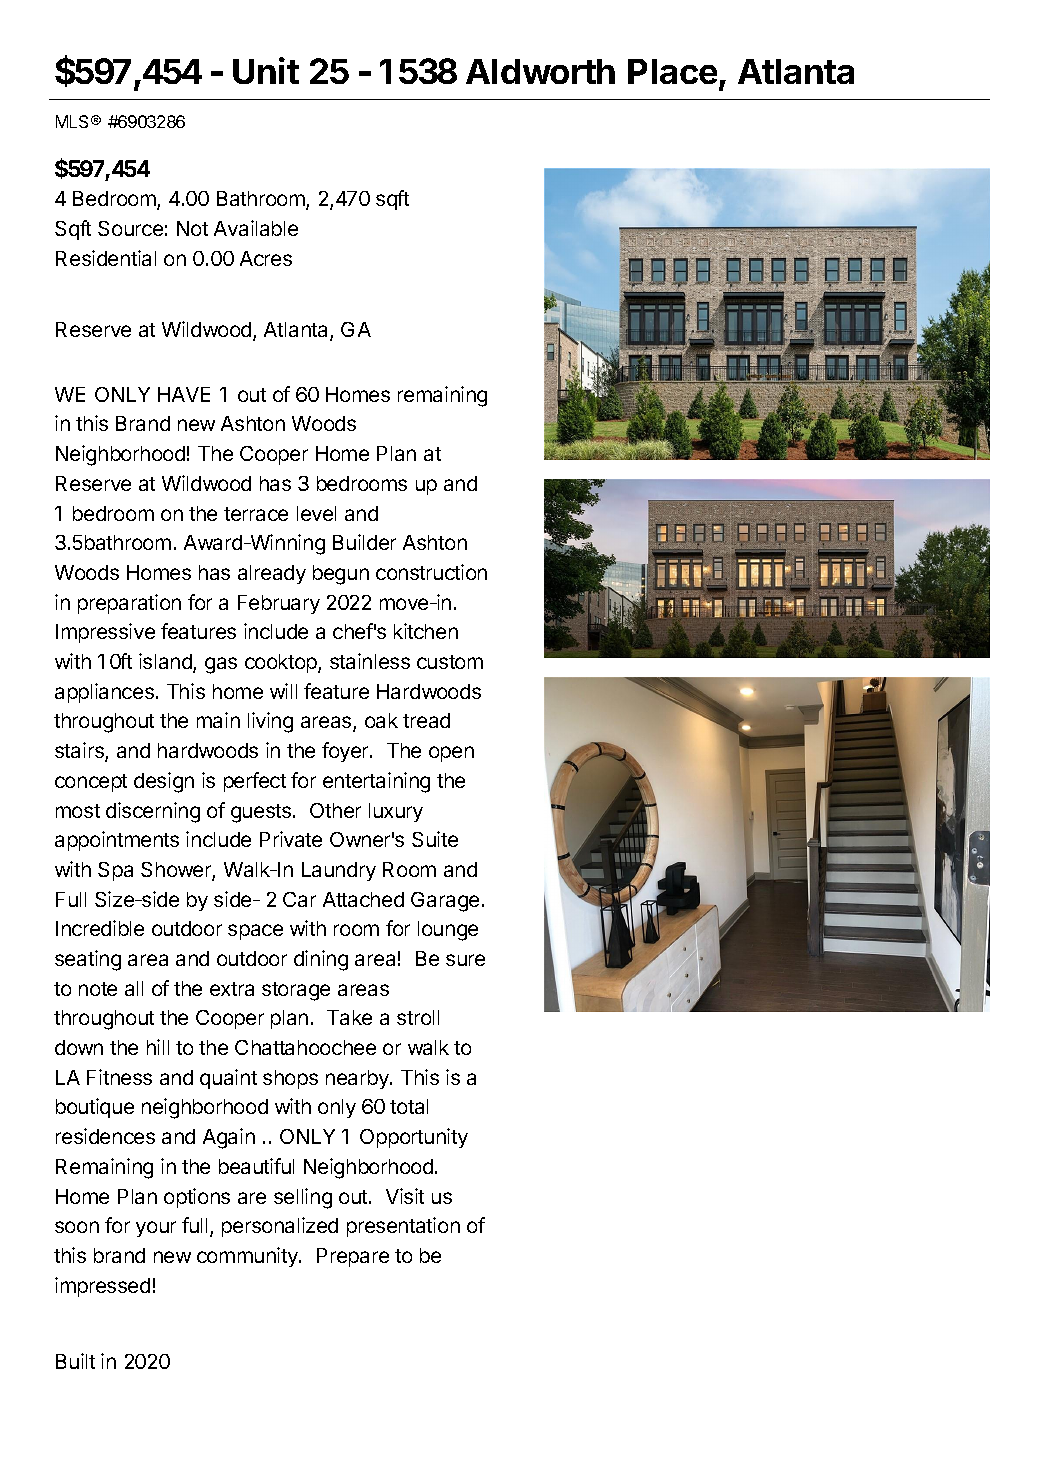 Image resolution: width=1039 pixels, height=1470 pixels. Describe the element at coordinates (102, 1287) in the image. I see `impressed` at that location.
